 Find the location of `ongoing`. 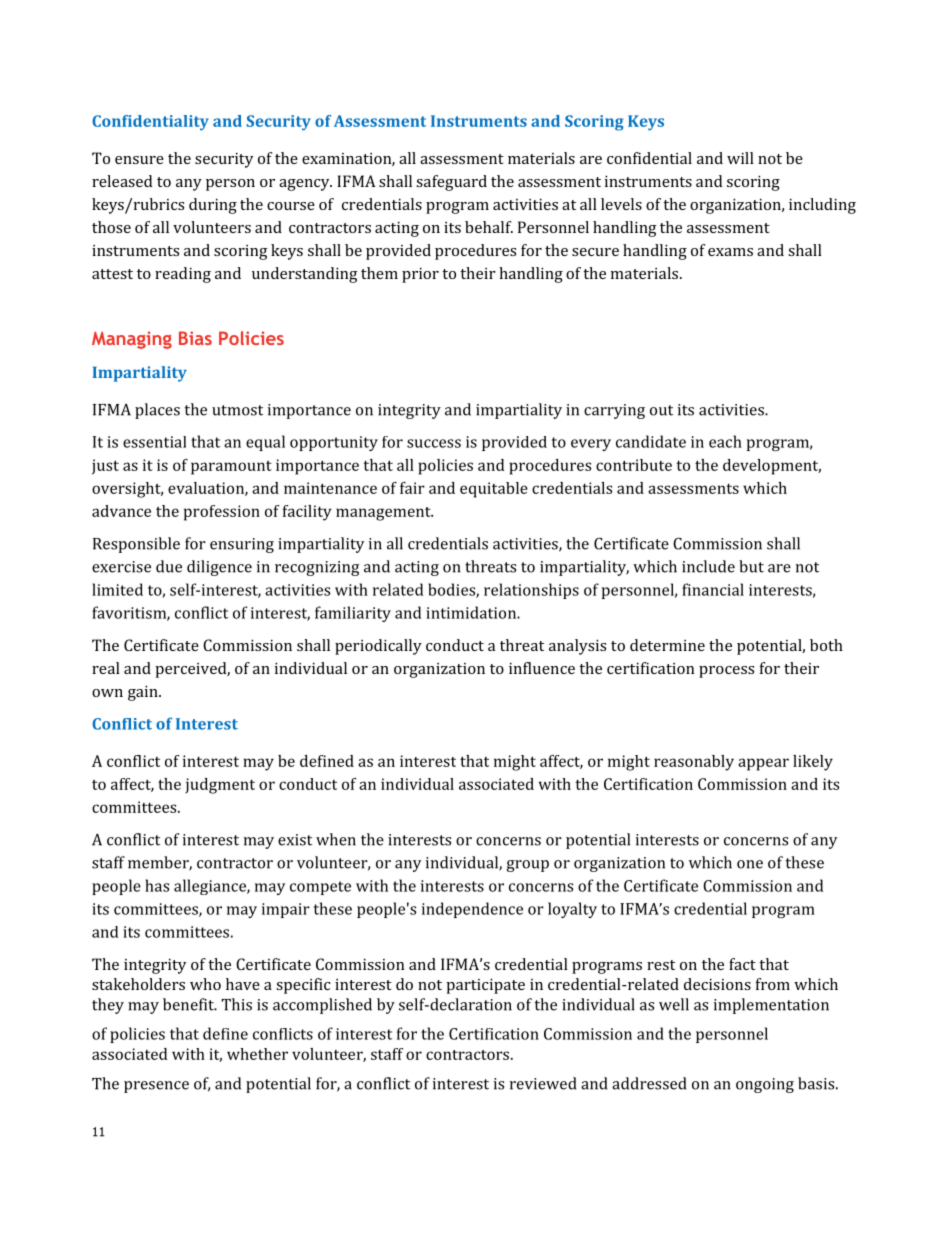

ongoing is located at coordinates (765, 1085).
